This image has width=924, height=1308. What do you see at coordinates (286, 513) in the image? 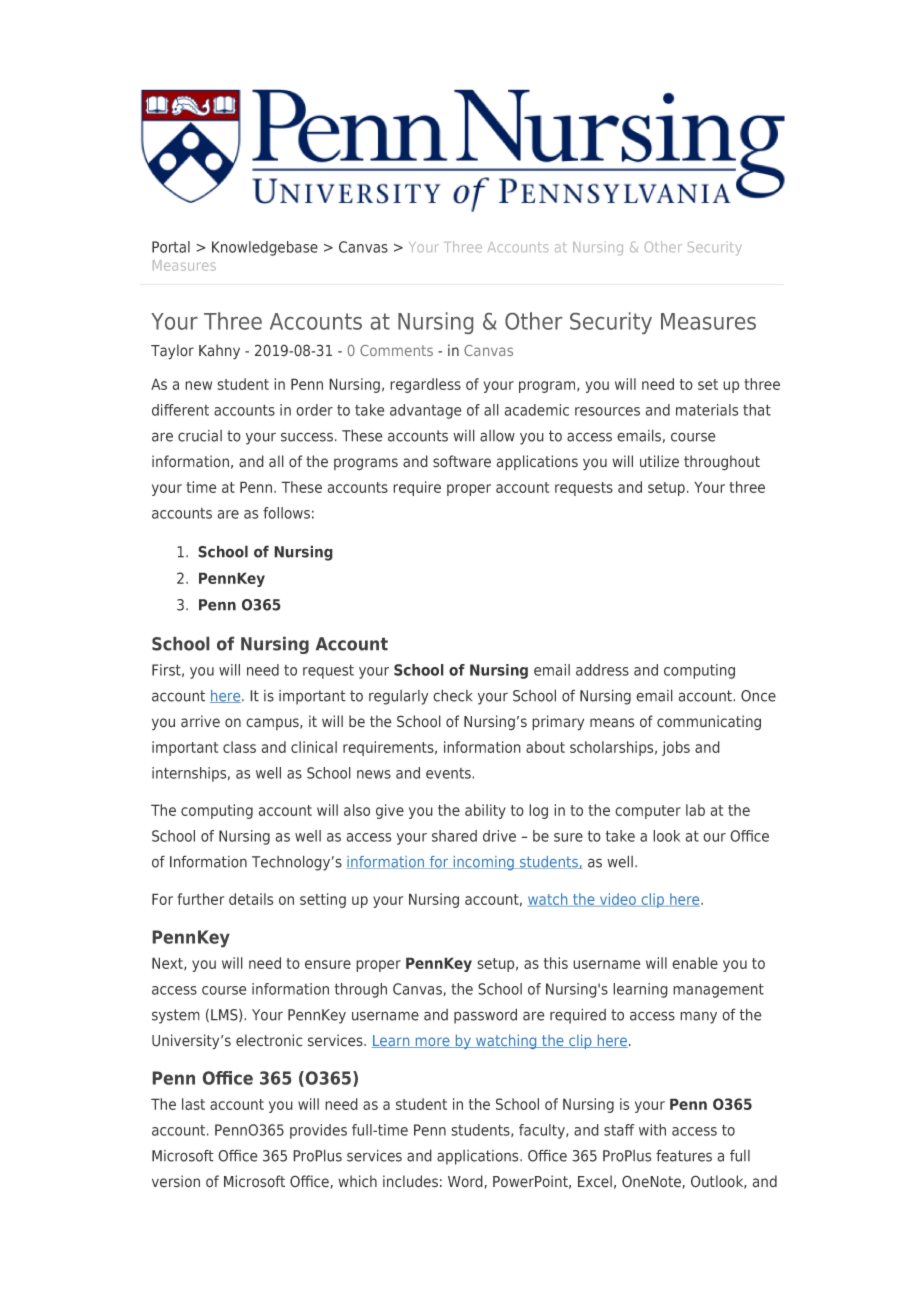
I see `follows` at bounding box center [286, 513].
